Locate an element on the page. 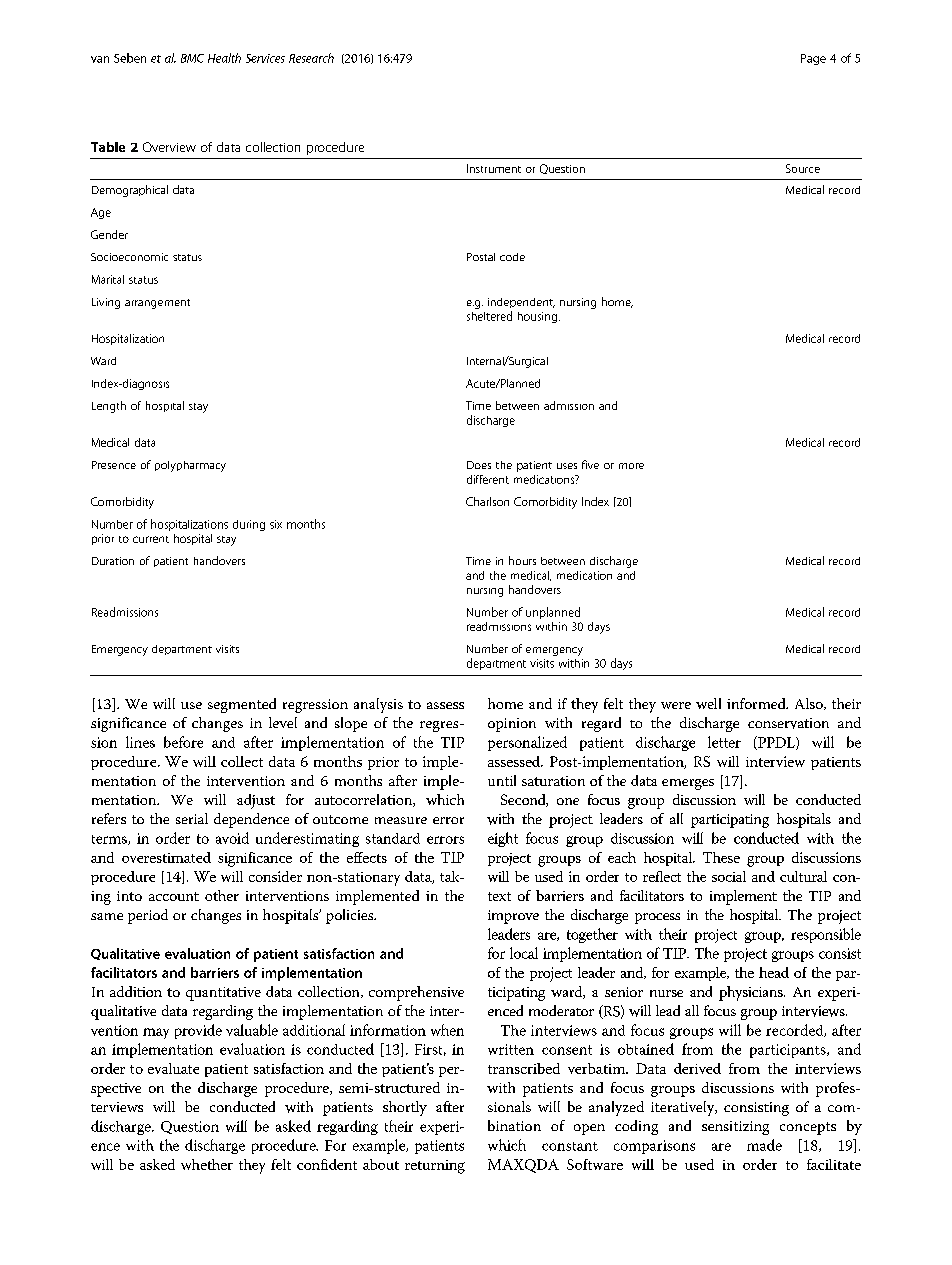 The width and height of the image is (952, 1265). Instrument is located at coordinates (494, 168).
